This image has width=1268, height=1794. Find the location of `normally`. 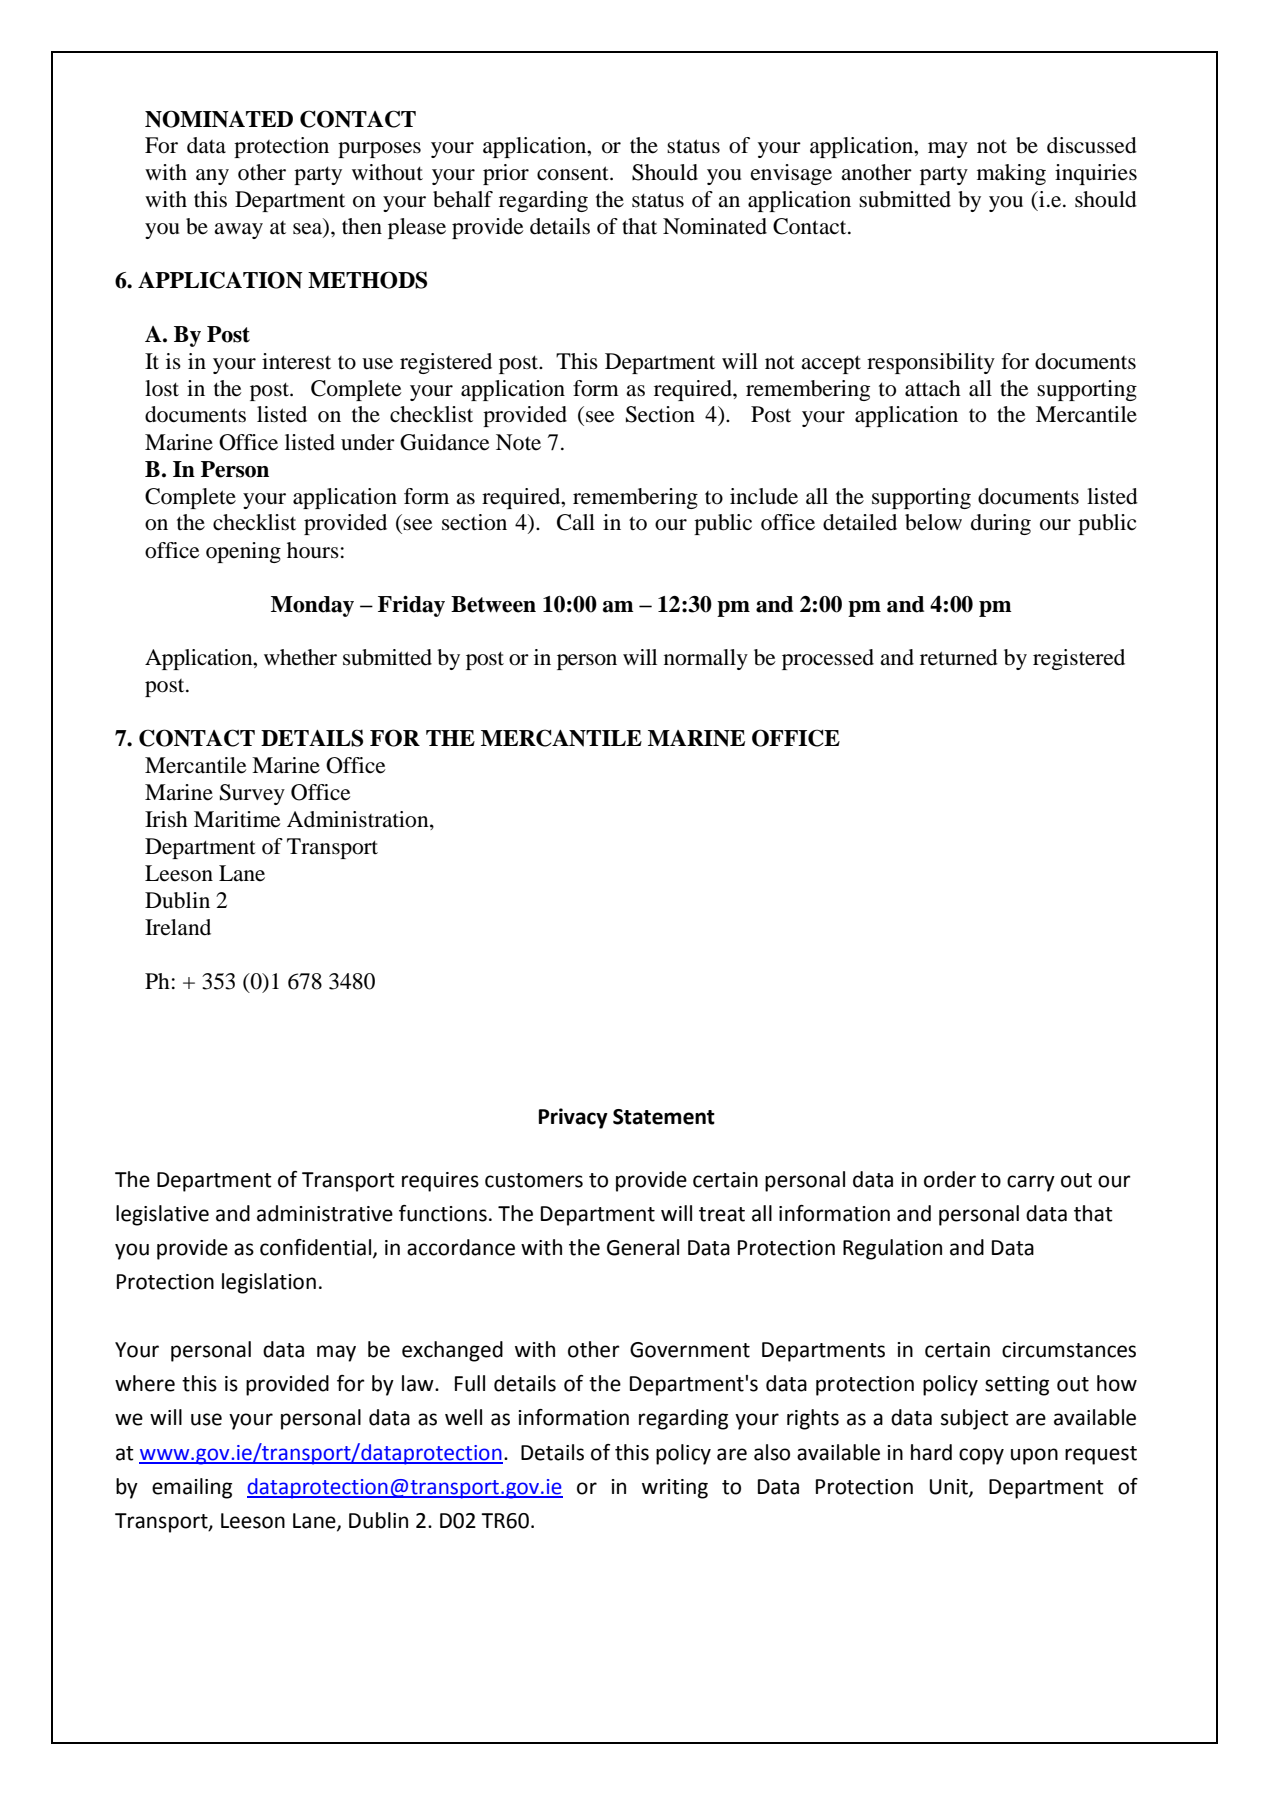

normally is located at coordinates (706, 659).
